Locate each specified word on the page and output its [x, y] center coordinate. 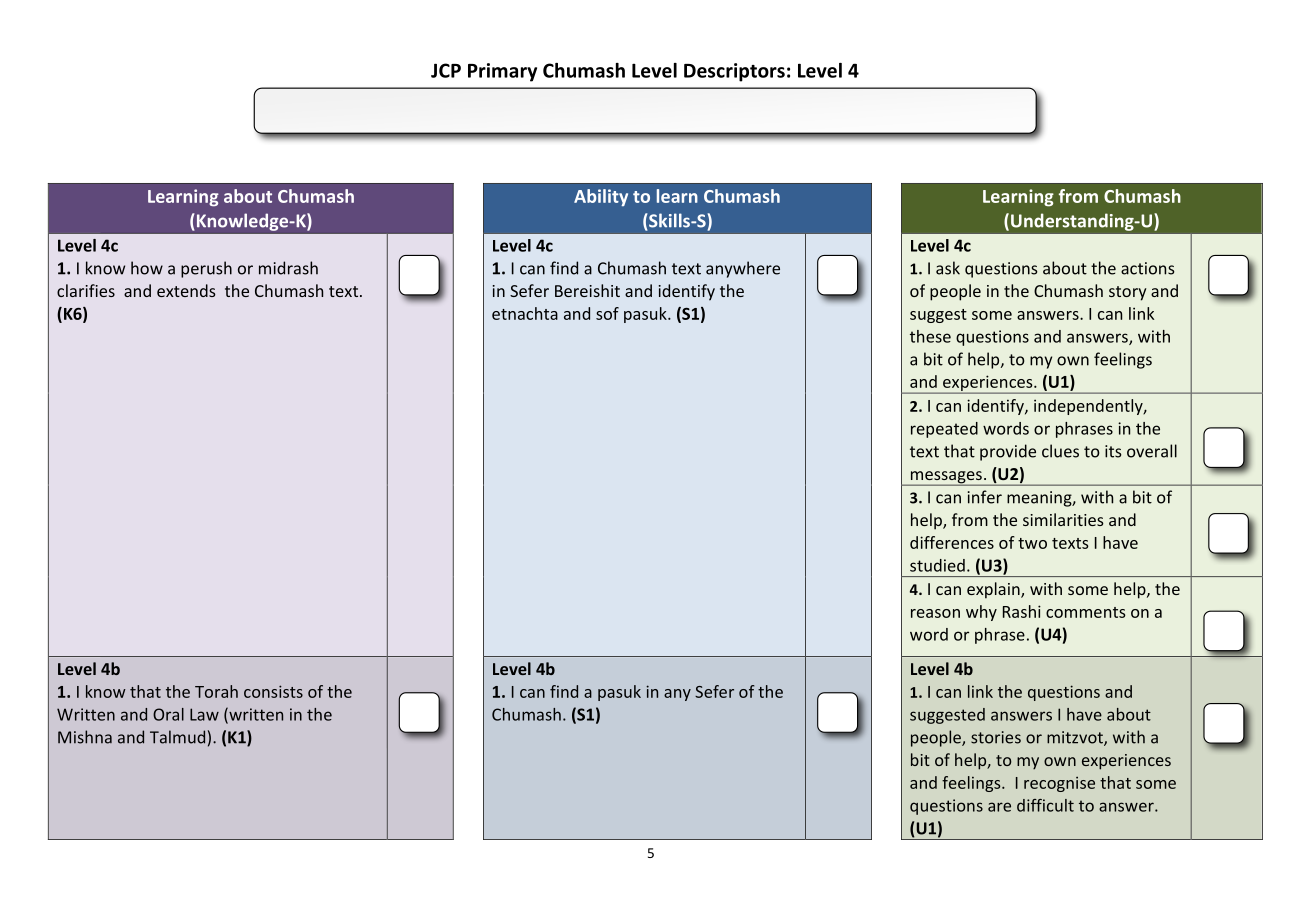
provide [1008, 452]
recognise [1059, 784]
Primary [502, 72]
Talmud [177, 737]
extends [186, 290]
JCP [446, 70]
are [999, 807]
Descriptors [734, 72]
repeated [944, 430]
